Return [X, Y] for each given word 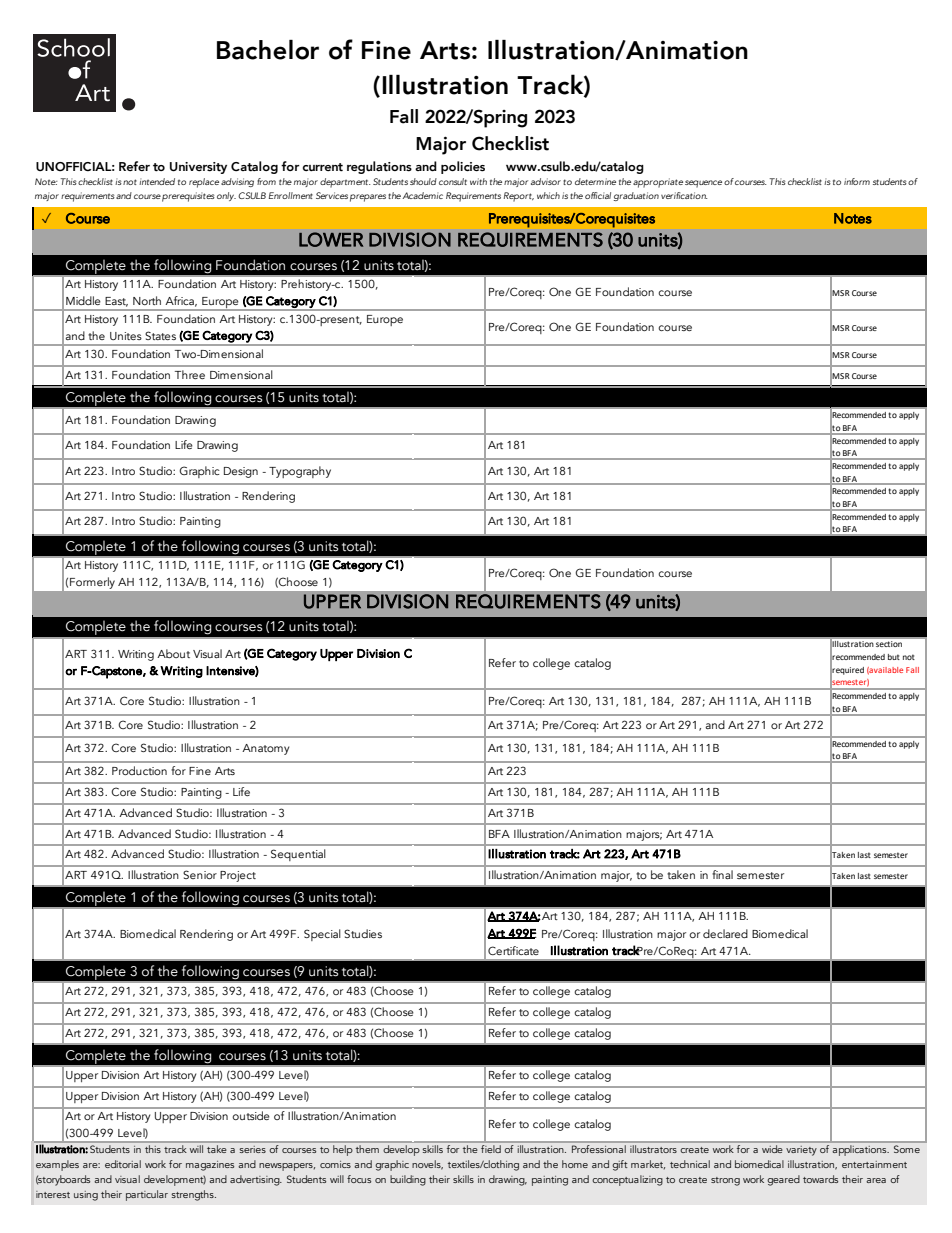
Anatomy [265, 749]
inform [857, 181]
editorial [123, 1164]
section [889, 644]
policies [463, 167]
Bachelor [268, 50]
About [173, 653]
